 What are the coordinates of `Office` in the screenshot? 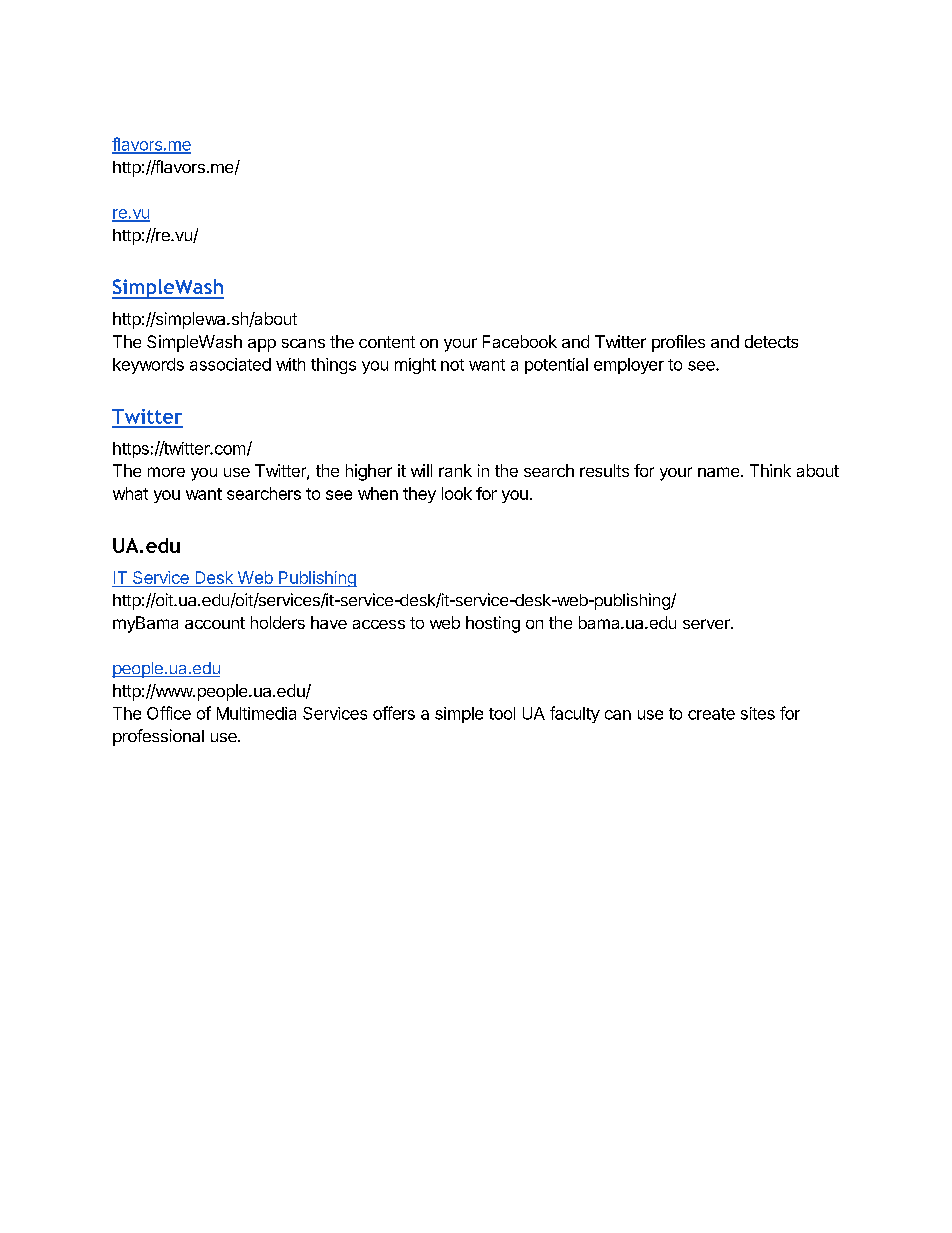 It's located at (169, 713).
